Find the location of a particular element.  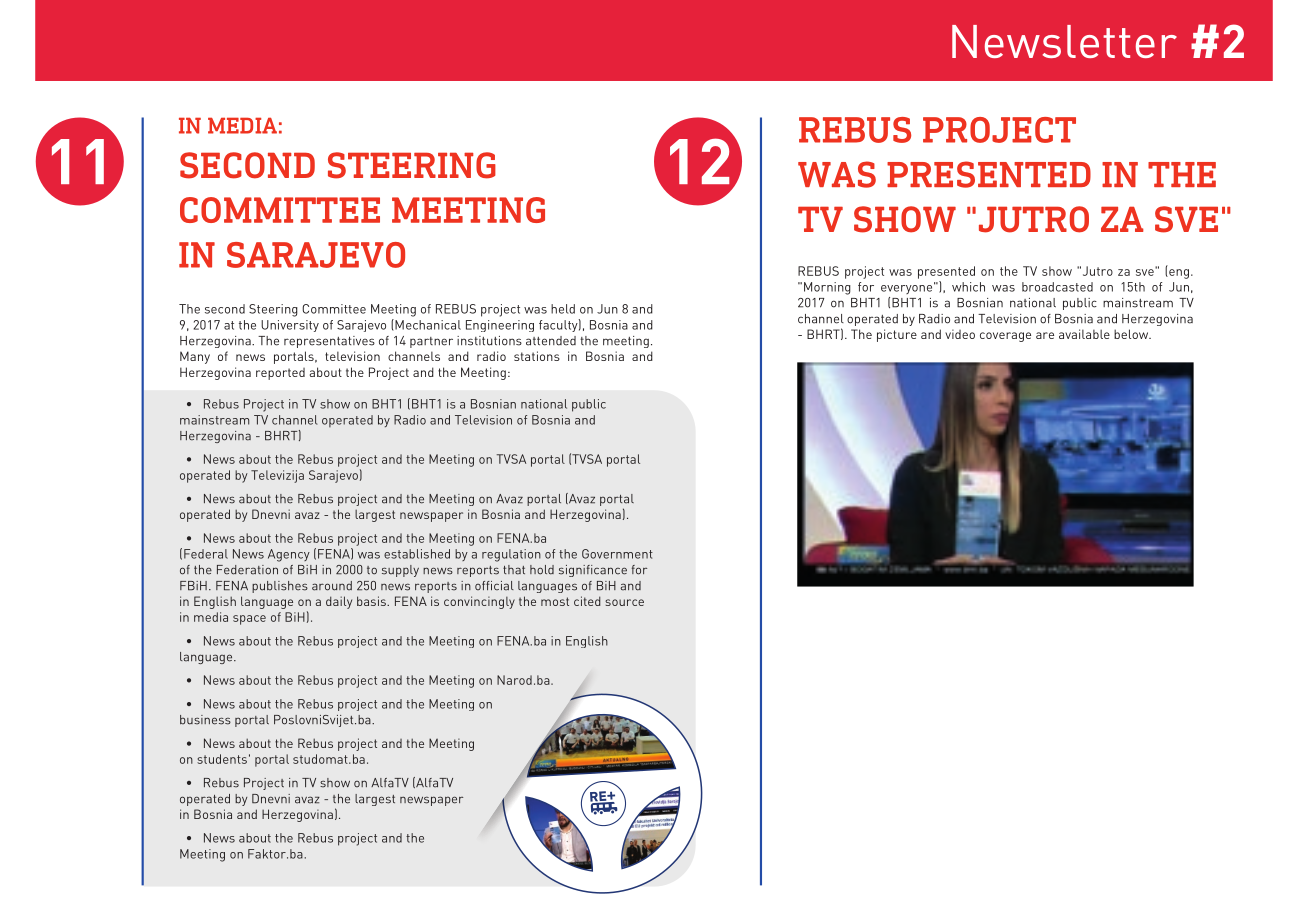

broadcasted is located at coordinates (1057, 287).
